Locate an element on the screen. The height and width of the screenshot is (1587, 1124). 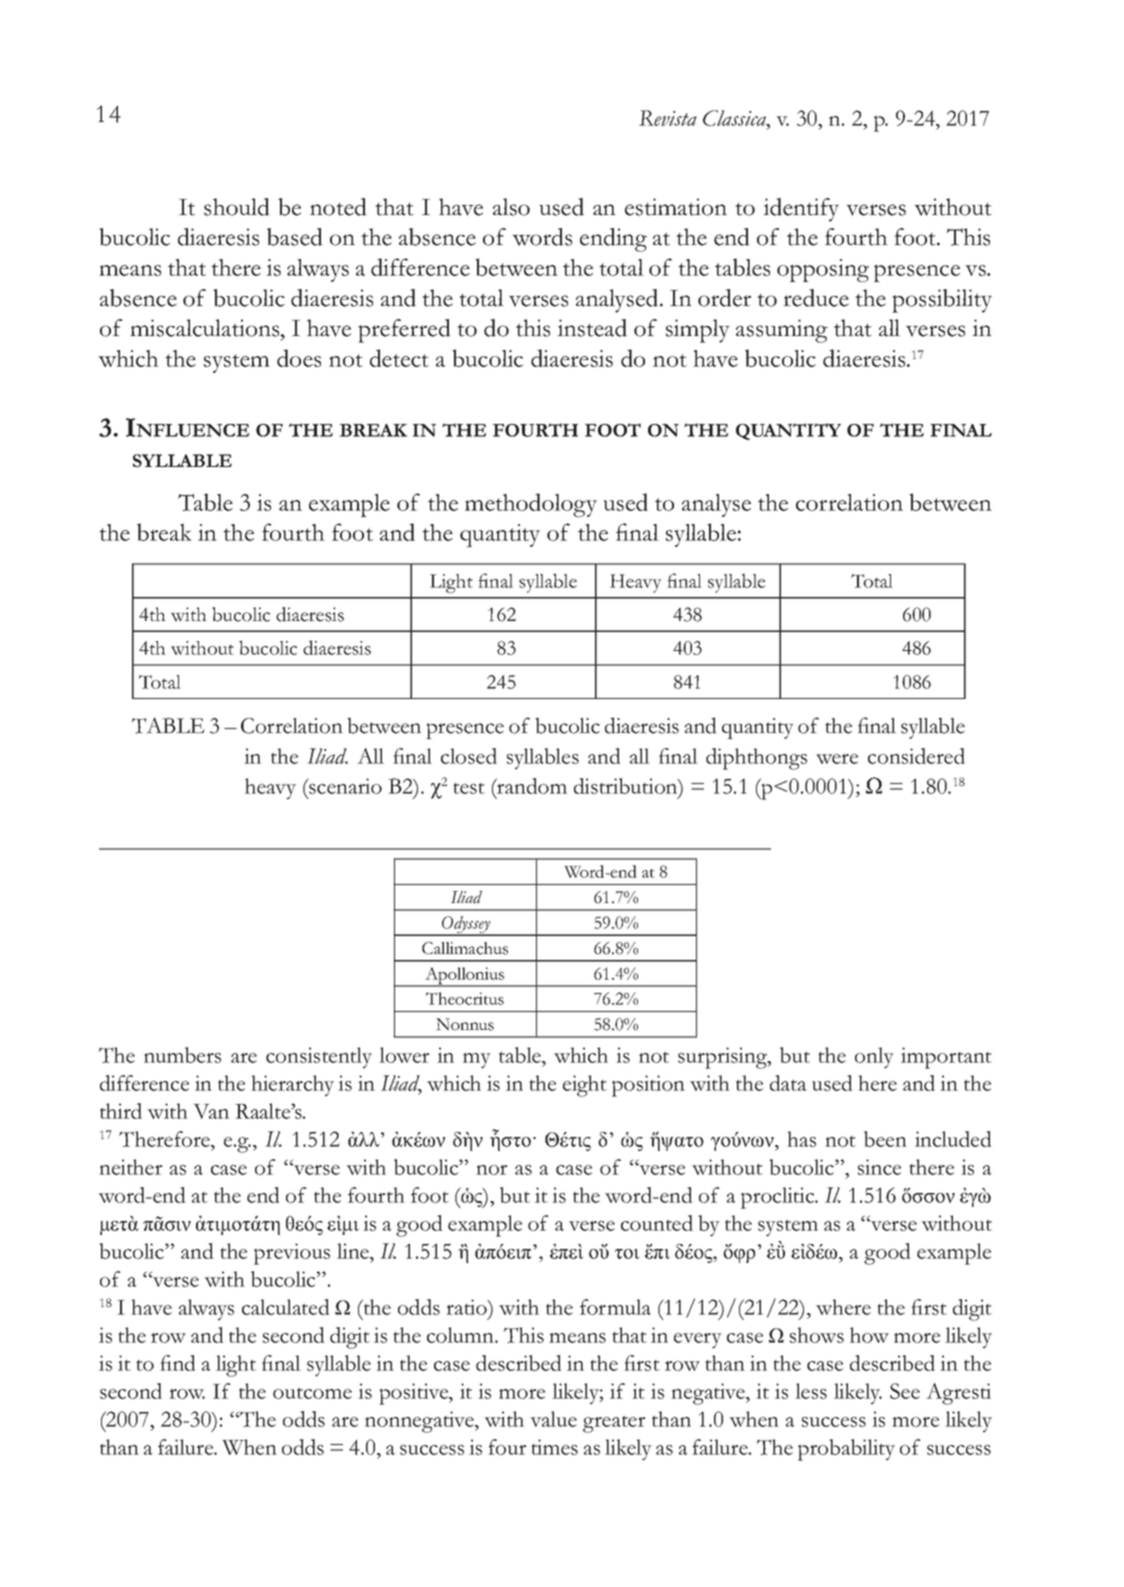
identify is located at coordinates (801, 210).
